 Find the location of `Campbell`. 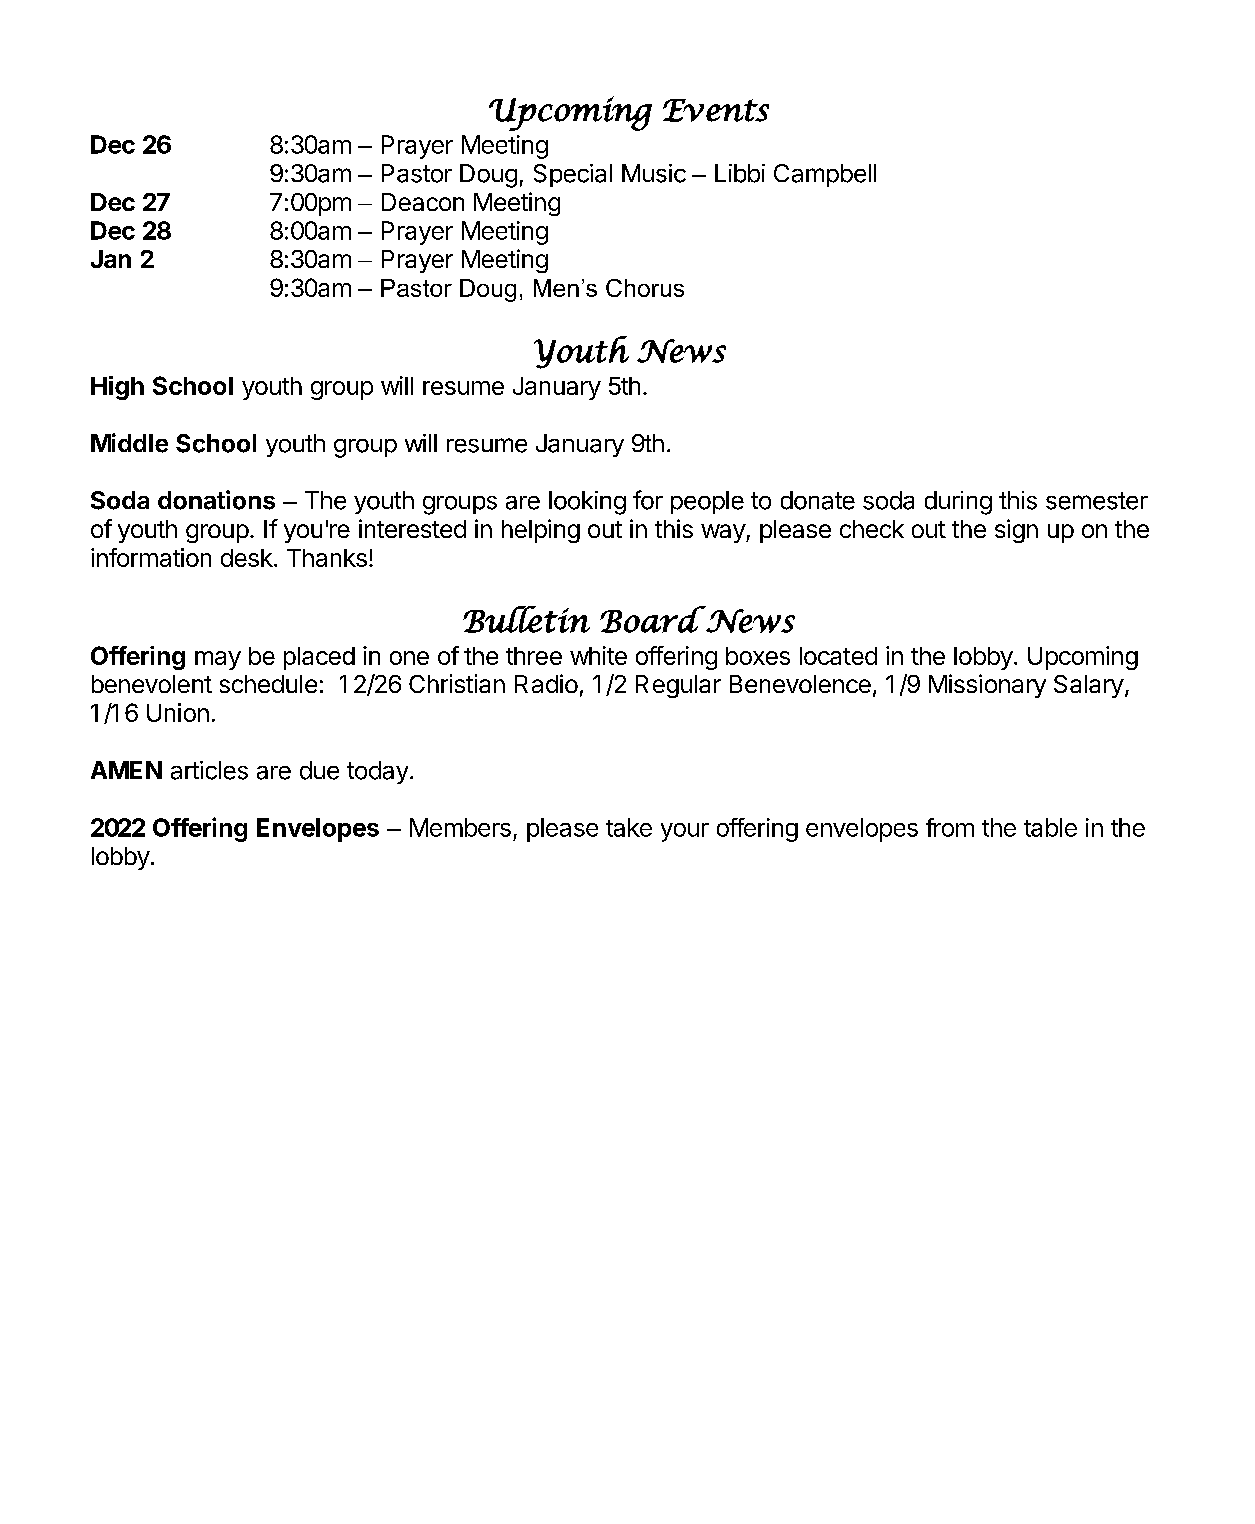

Campbell is located at coordinates (825, 175).
